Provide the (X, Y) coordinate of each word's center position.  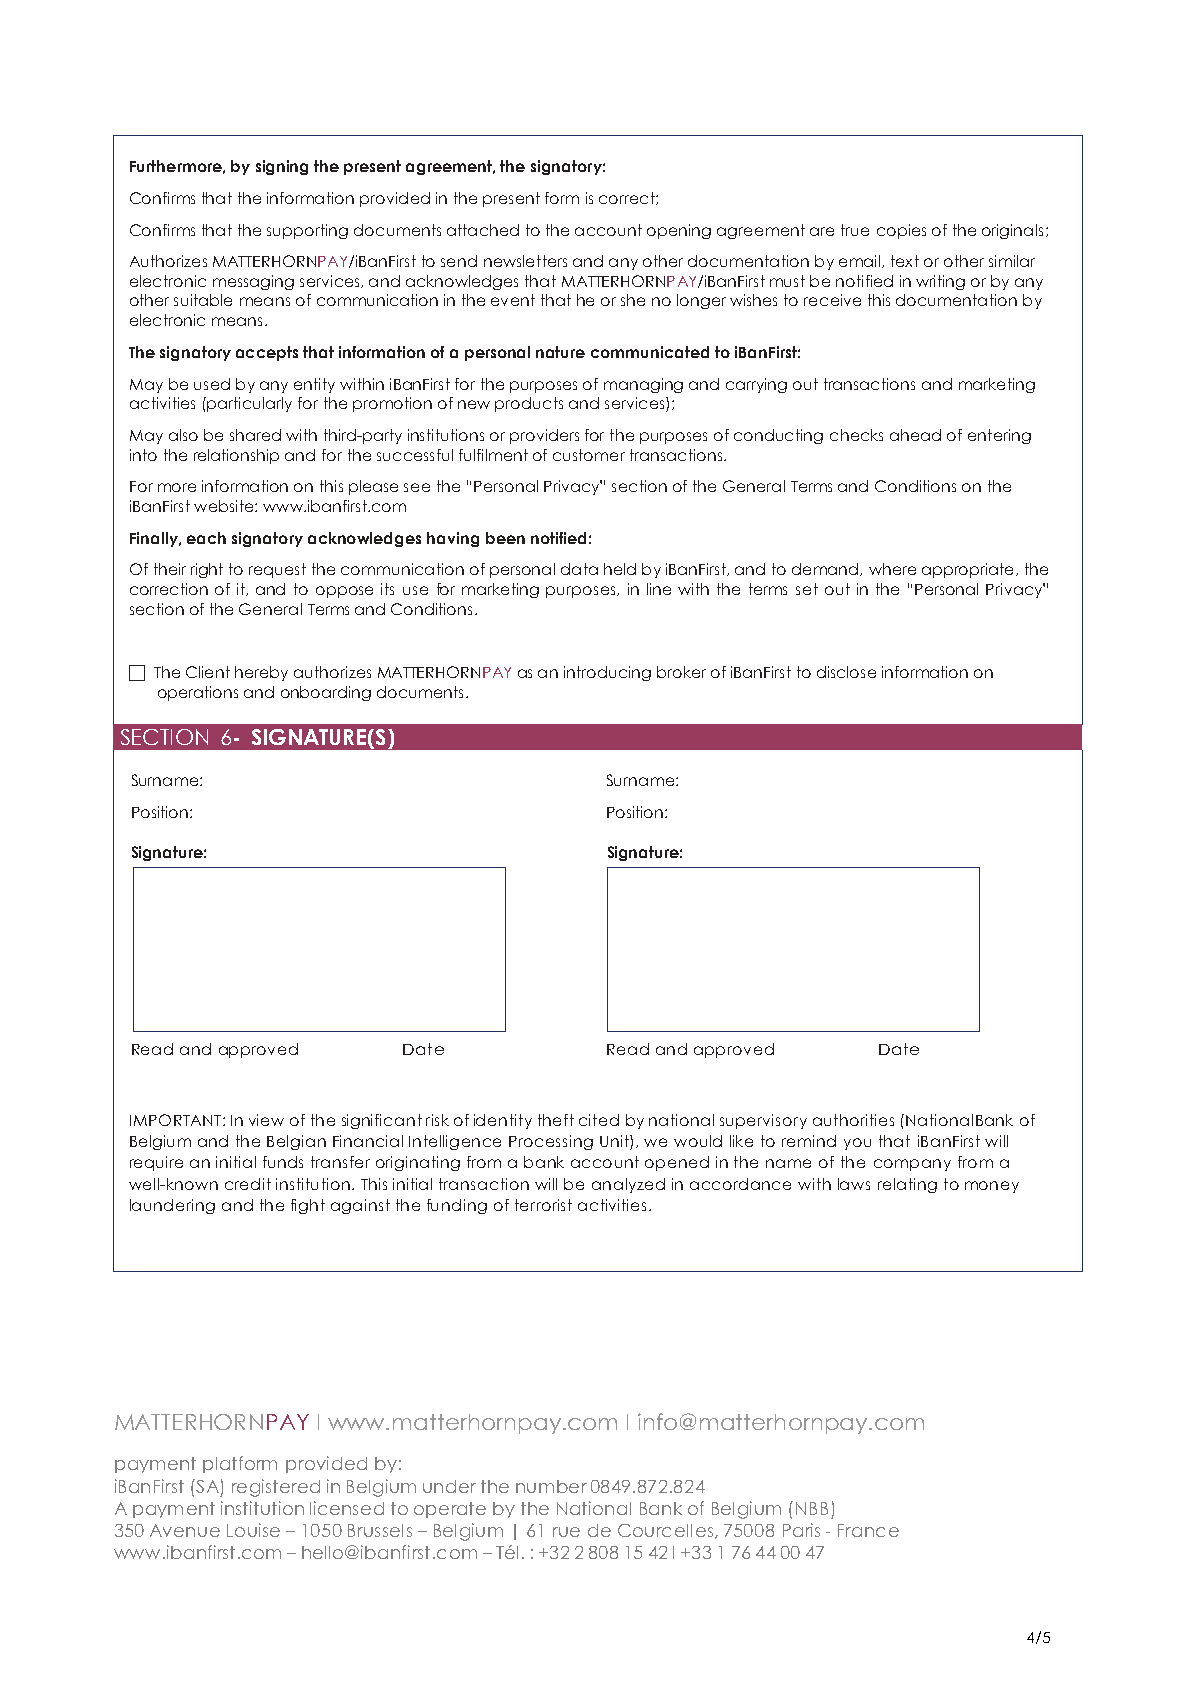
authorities (853, 1120)
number (551, 1486)
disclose (846, 672)
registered (276, 1488)
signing (282, 167)
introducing (607, 673)
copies (901, 231)
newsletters (525, 261)
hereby (261, 673)
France (868, 1530)
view (266, 1120)
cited (599, 1120)
